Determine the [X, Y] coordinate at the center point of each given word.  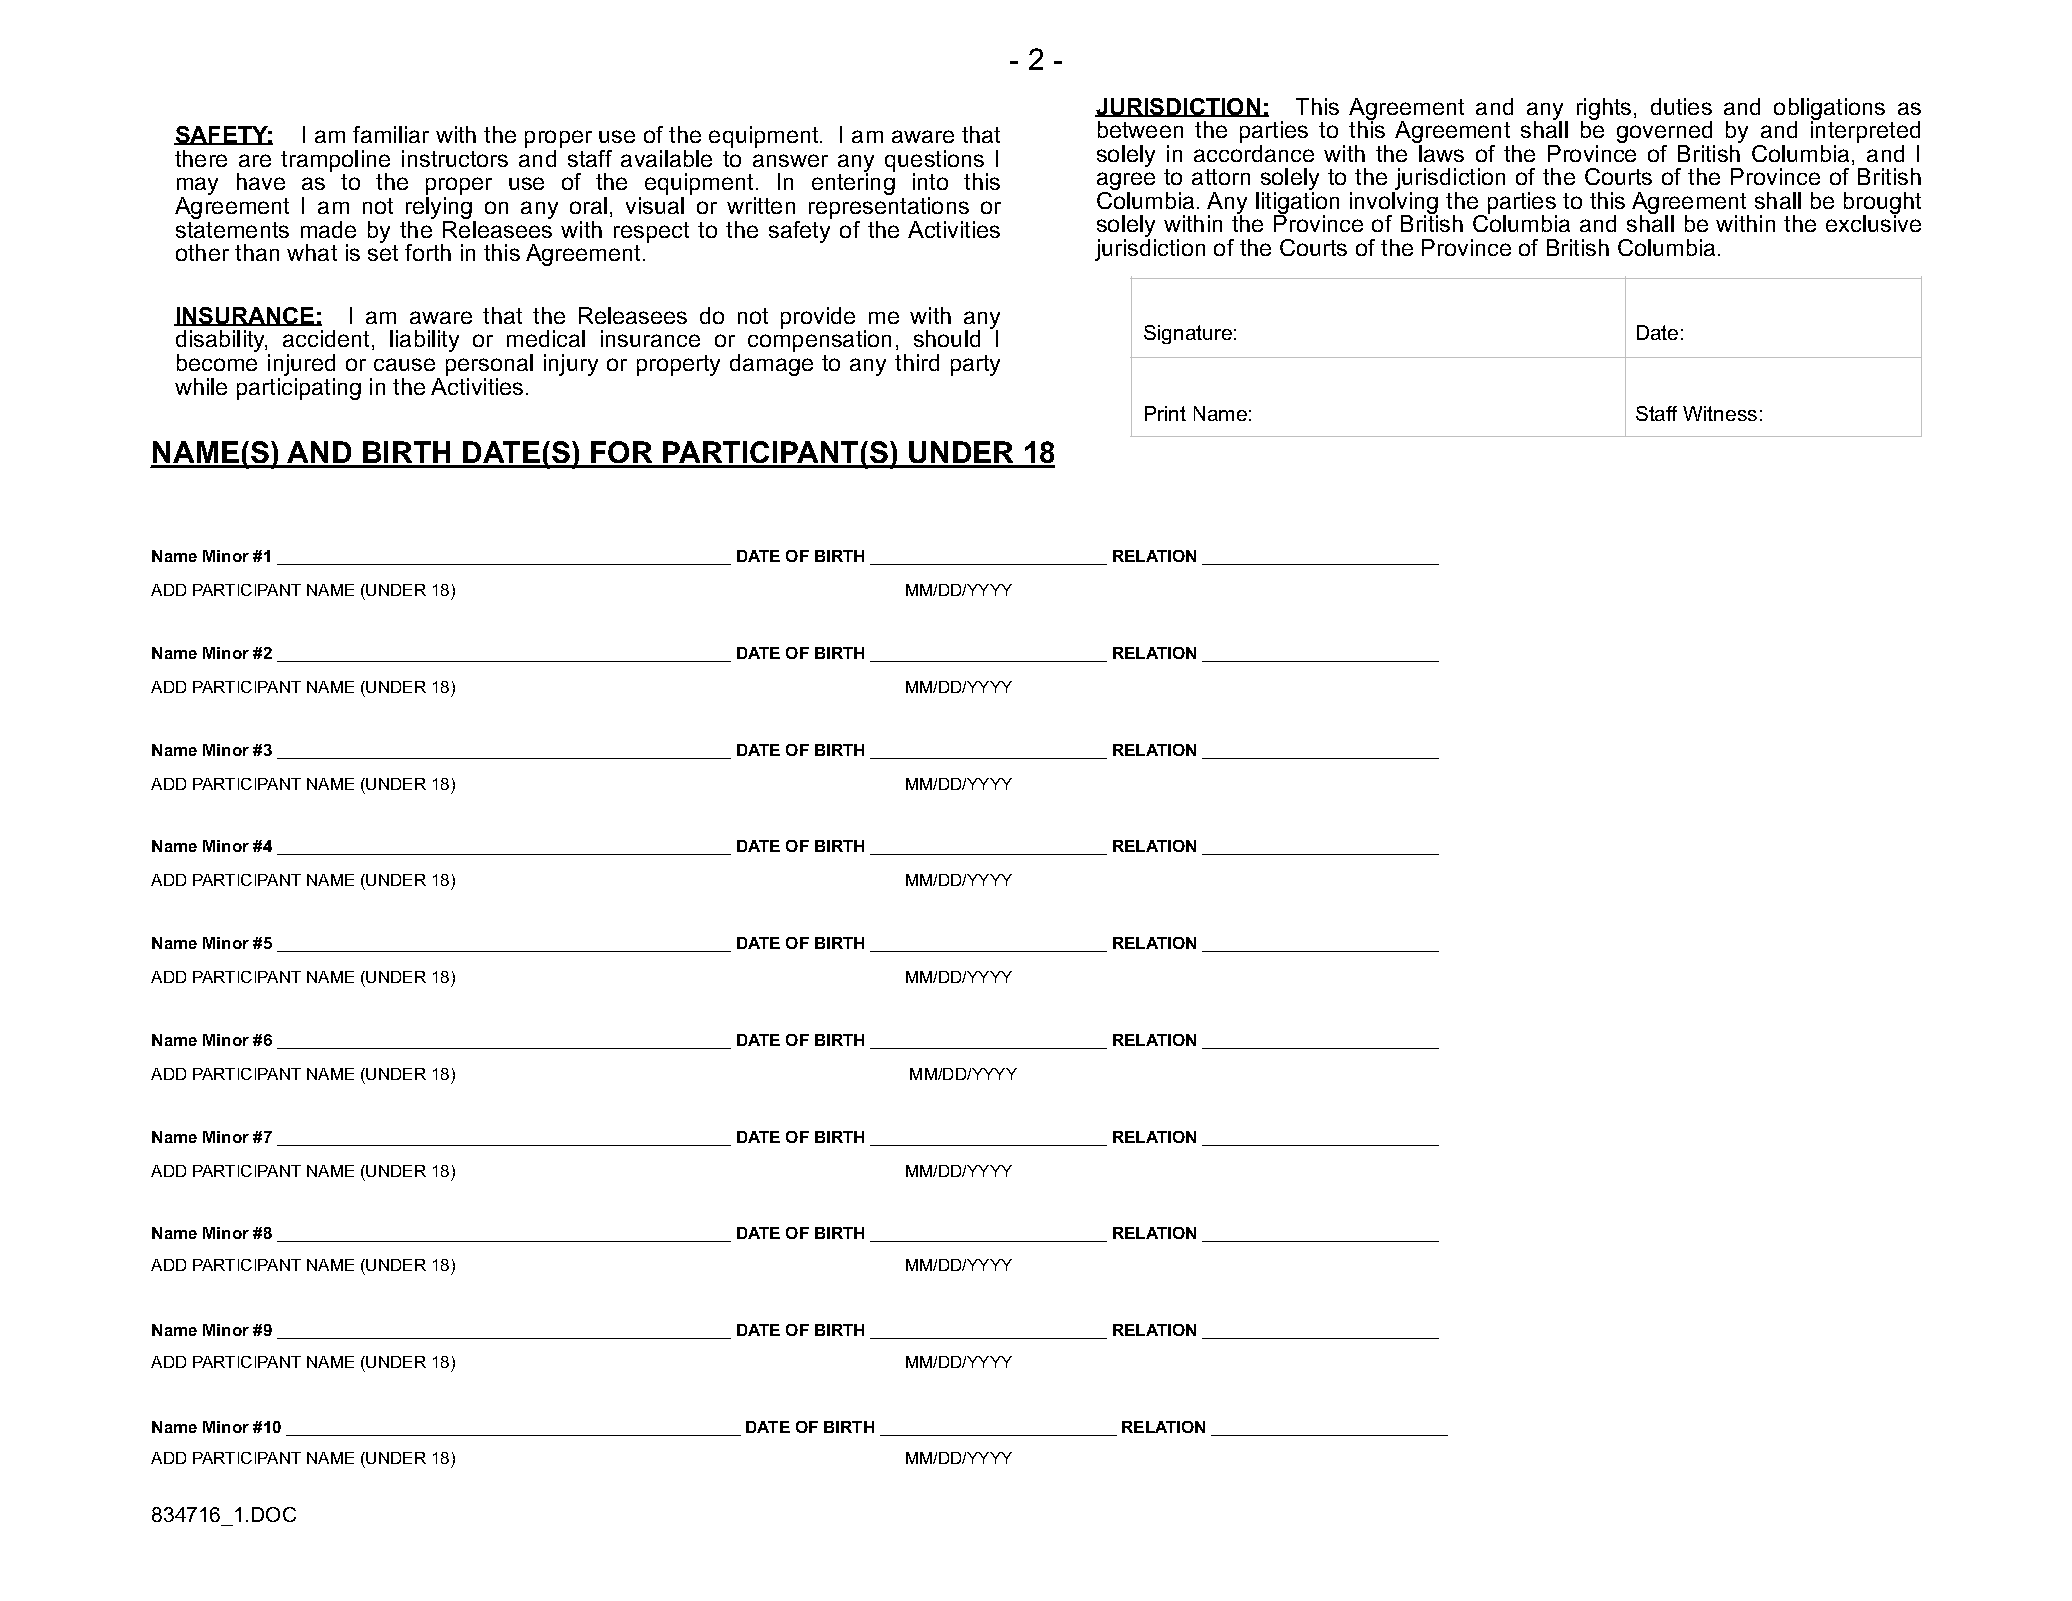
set [383, 253]
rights [1604, 110]
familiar [391, 134]
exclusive [1873, 222]
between [1140, 129]
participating [299, 389]
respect [651, 232]
